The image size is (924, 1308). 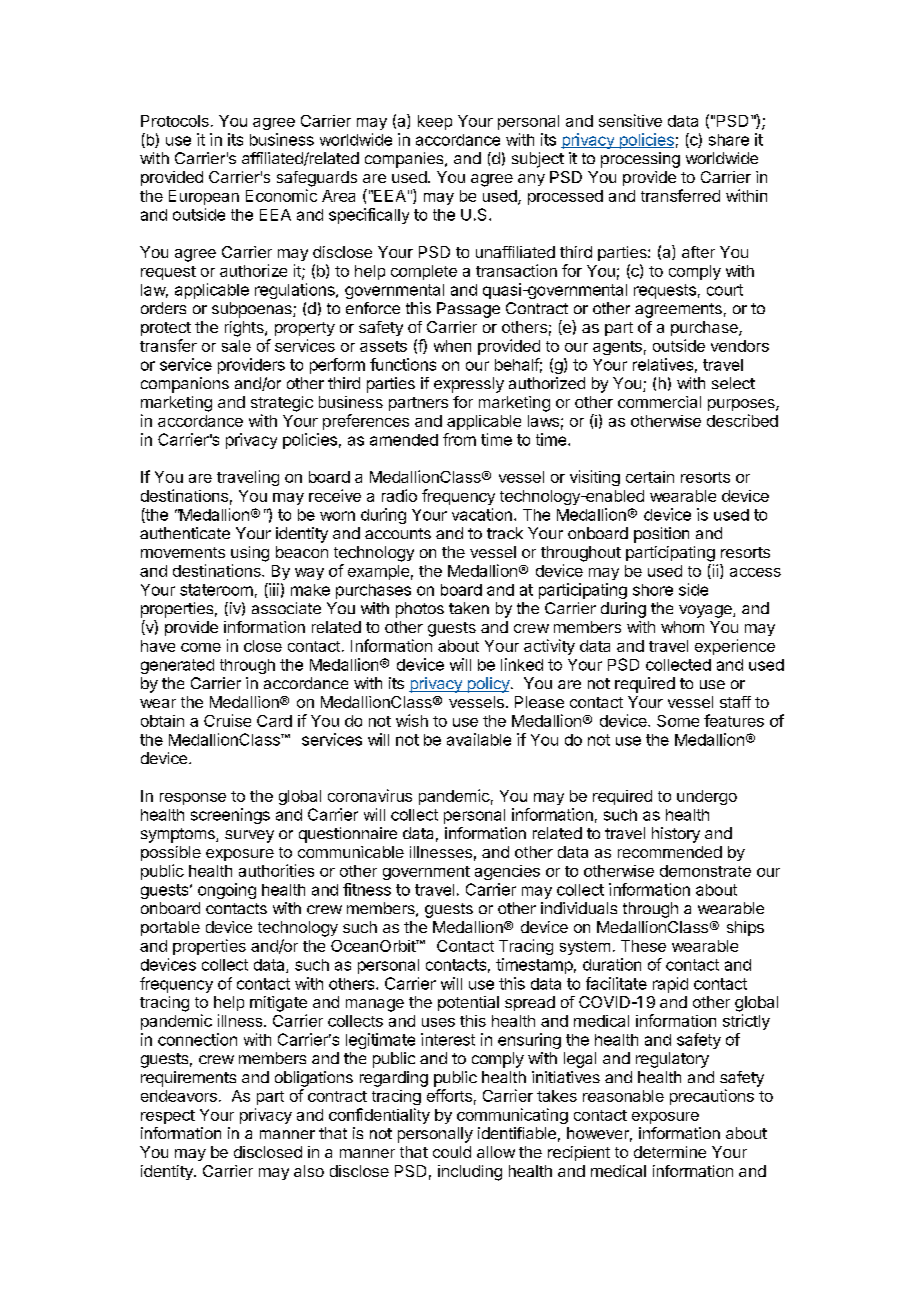 I want to click on companions, so click(x=185, y=385).
